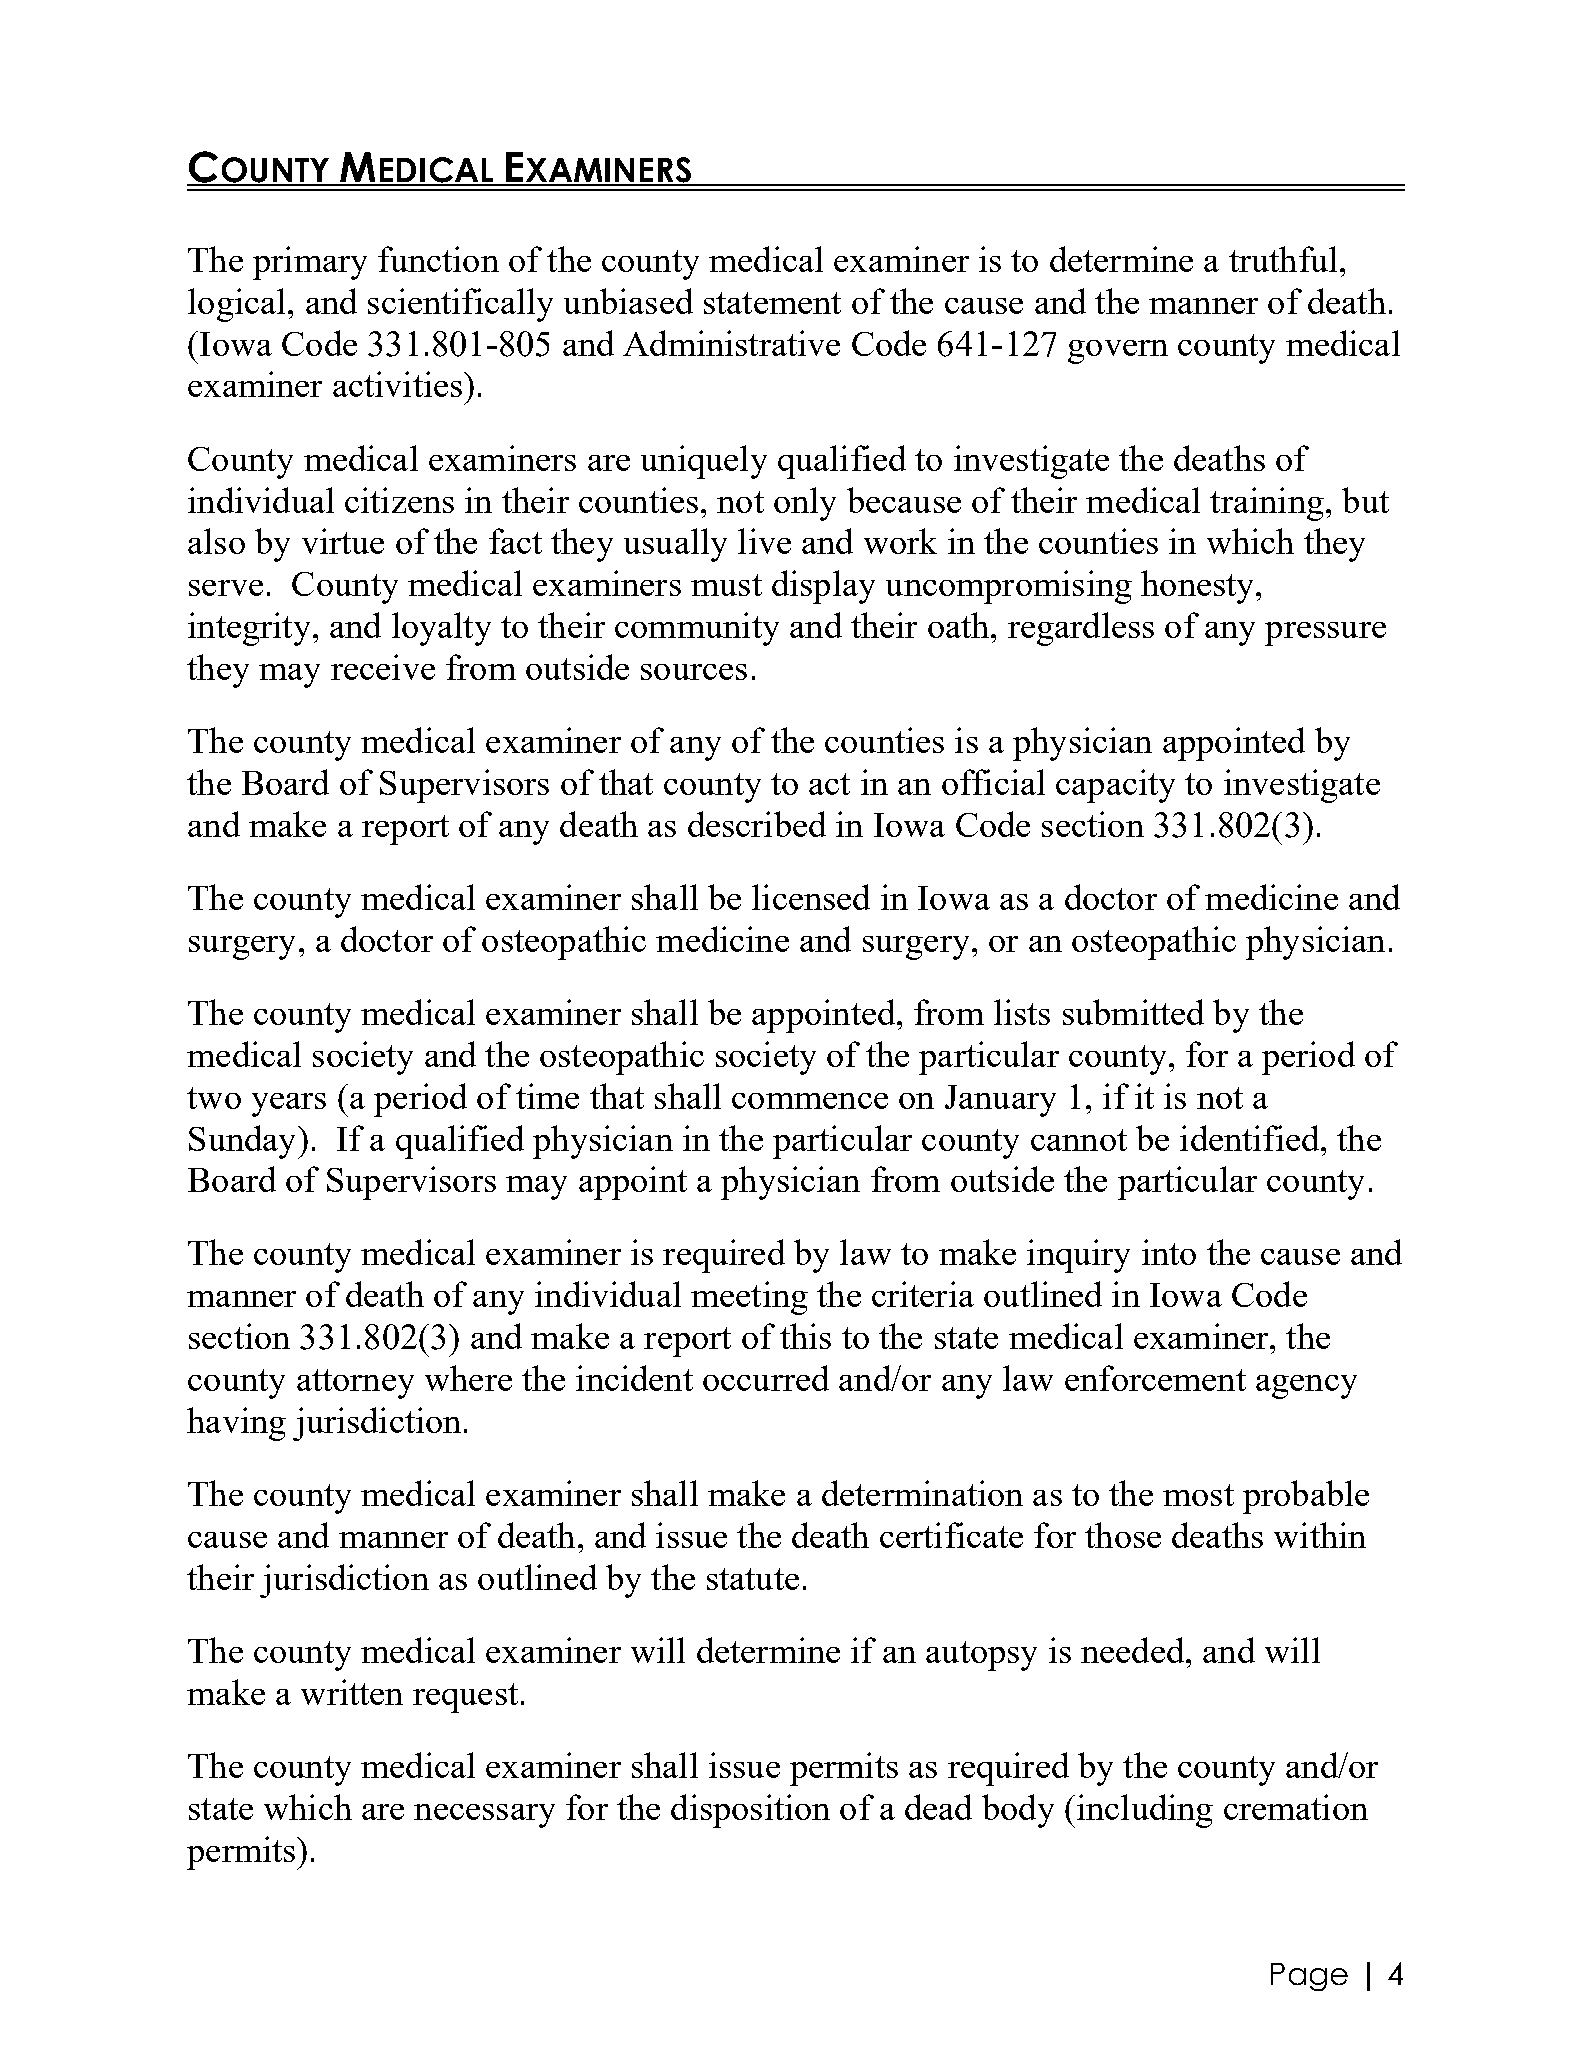 This page has height=2060, width=1592. I want to click on necessary, so click(484, 1816).
